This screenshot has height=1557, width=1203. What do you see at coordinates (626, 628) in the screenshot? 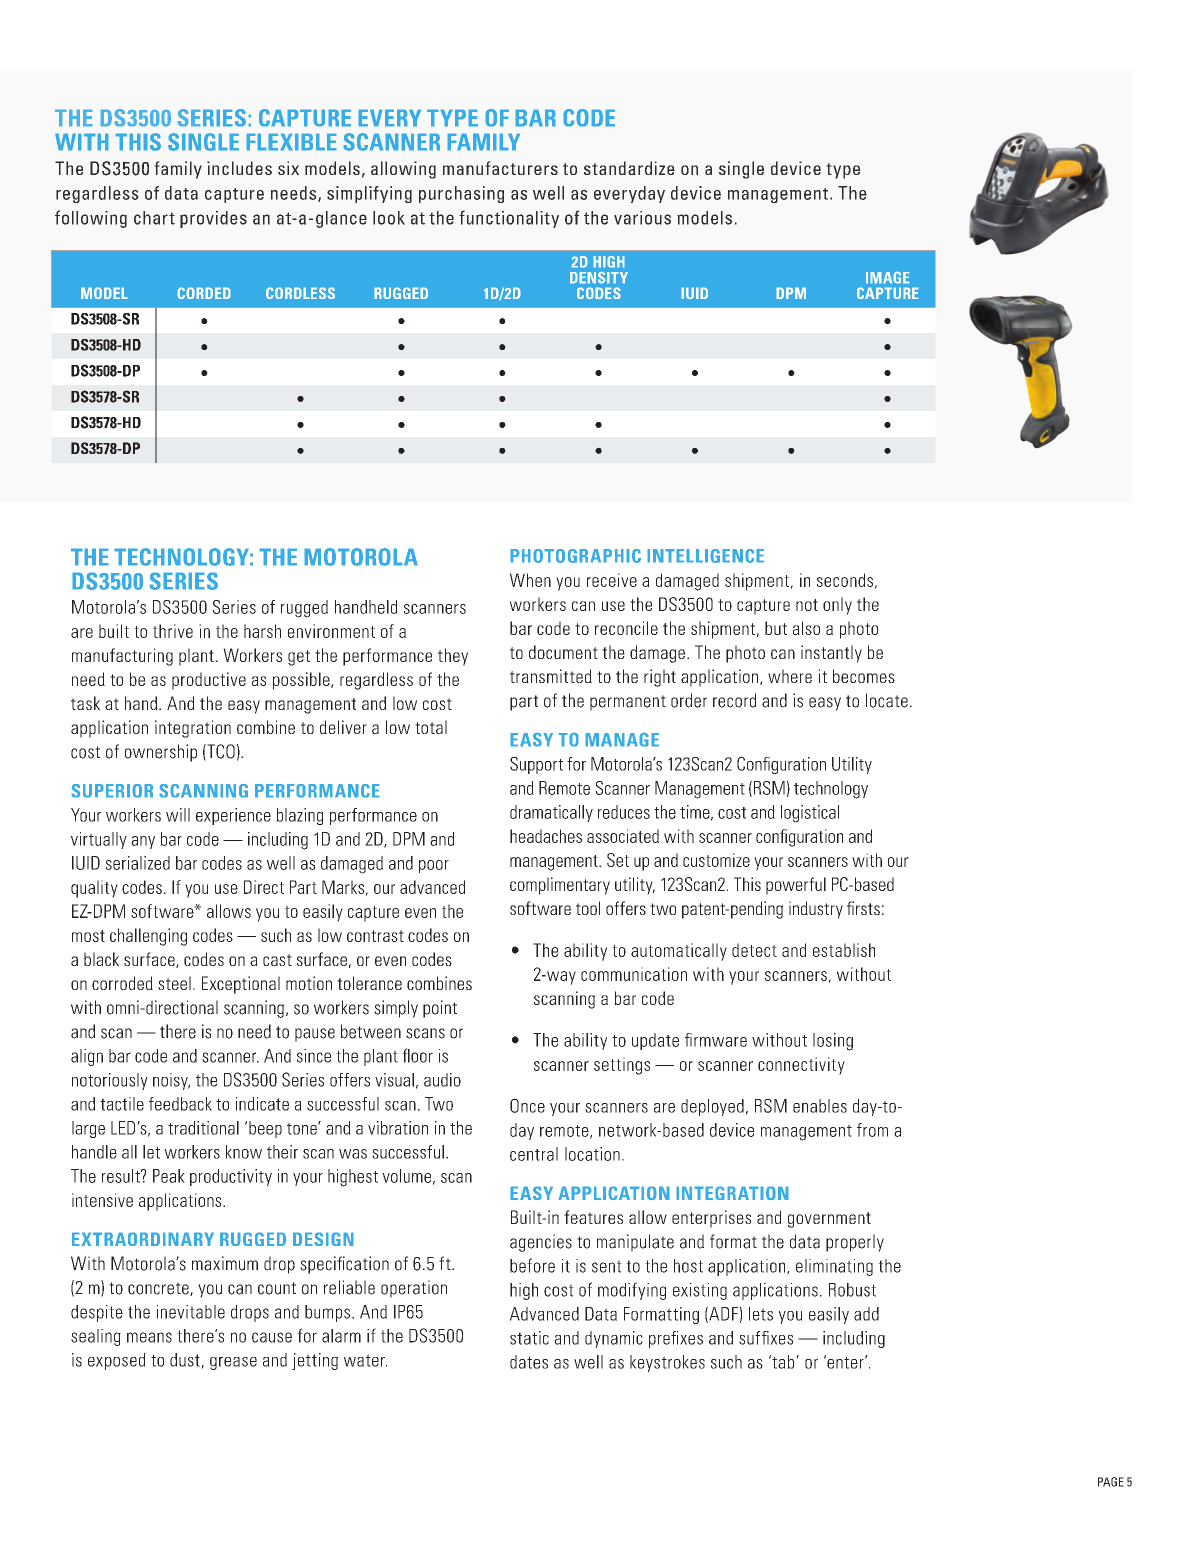
I see `reconcile` at bounding box center [626, 628].
